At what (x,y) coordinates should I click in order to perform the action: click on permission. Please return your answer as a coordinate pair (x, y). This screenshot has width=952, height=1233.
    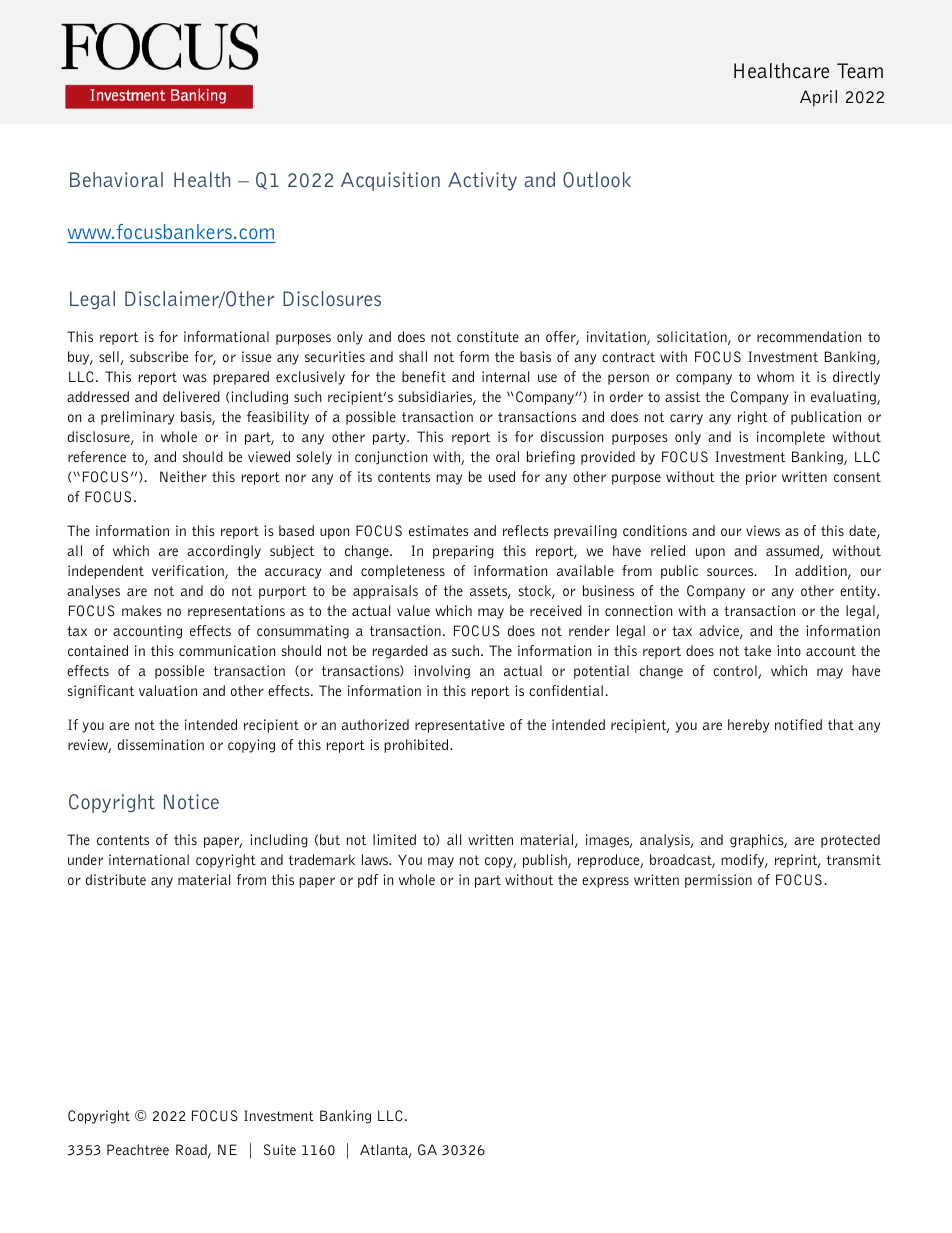
    Looking at the image, I should click on (718, 881).
